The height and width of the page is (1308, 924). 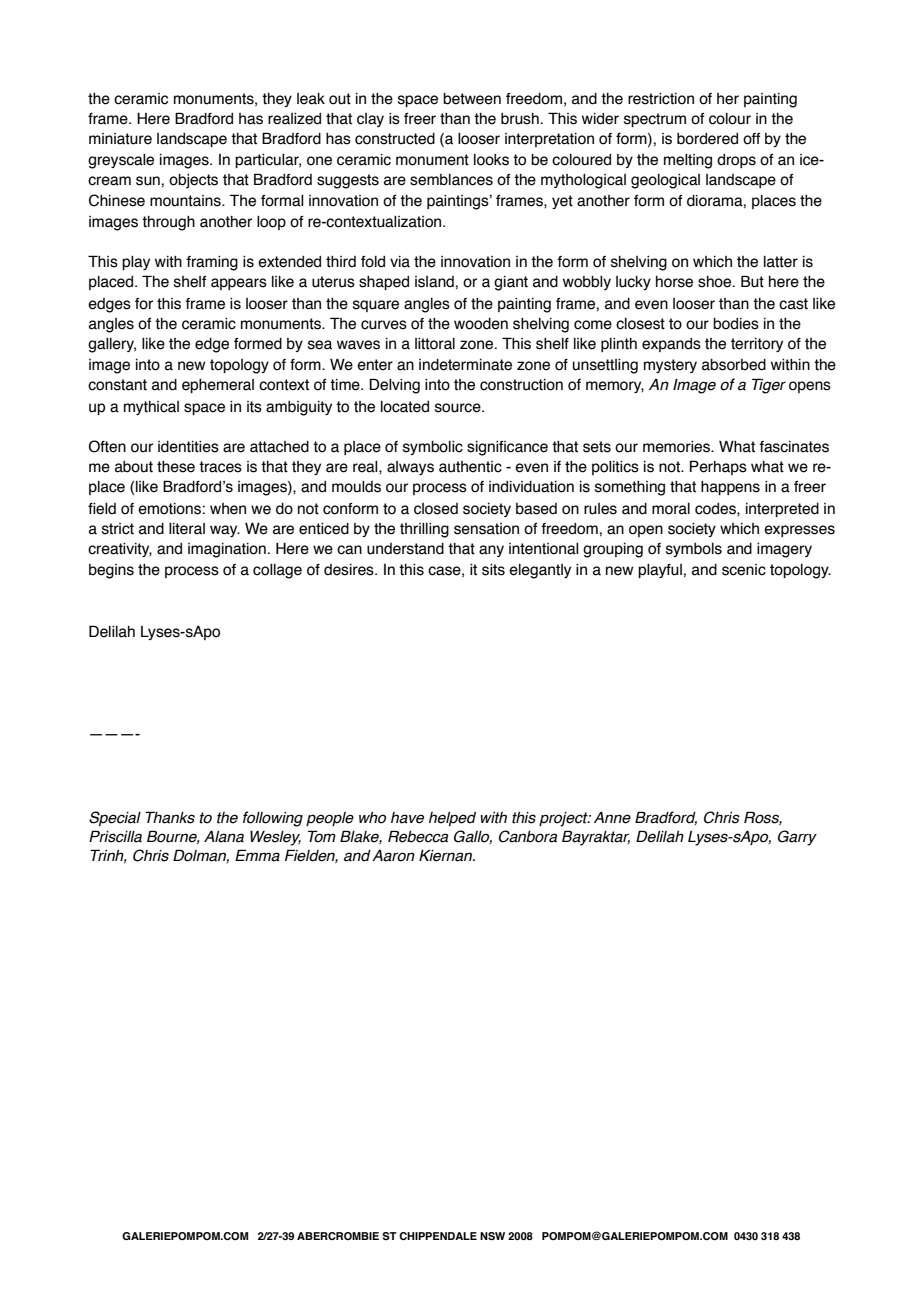 What do you see at coordinates (472, 99) in the page?
I see `between` at bounding box center [472, 99].
